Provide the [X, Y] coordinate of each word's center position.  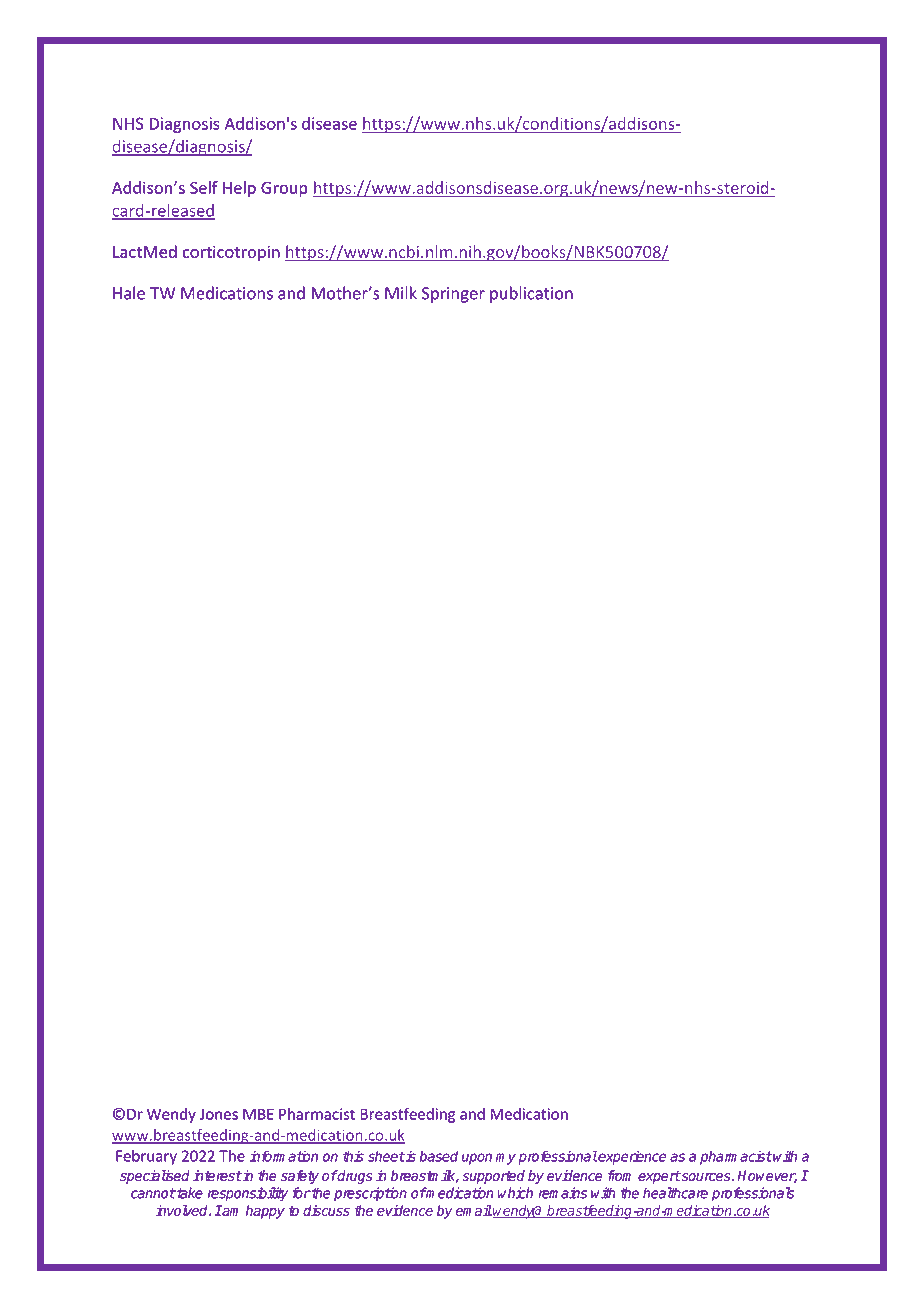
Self [204, 187]
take [189, 1193]
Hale [129, 293]
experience [631, 1158]
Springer [453, 295]
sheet [386, 1156]
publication [531, 294]
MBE [258, 1114]
